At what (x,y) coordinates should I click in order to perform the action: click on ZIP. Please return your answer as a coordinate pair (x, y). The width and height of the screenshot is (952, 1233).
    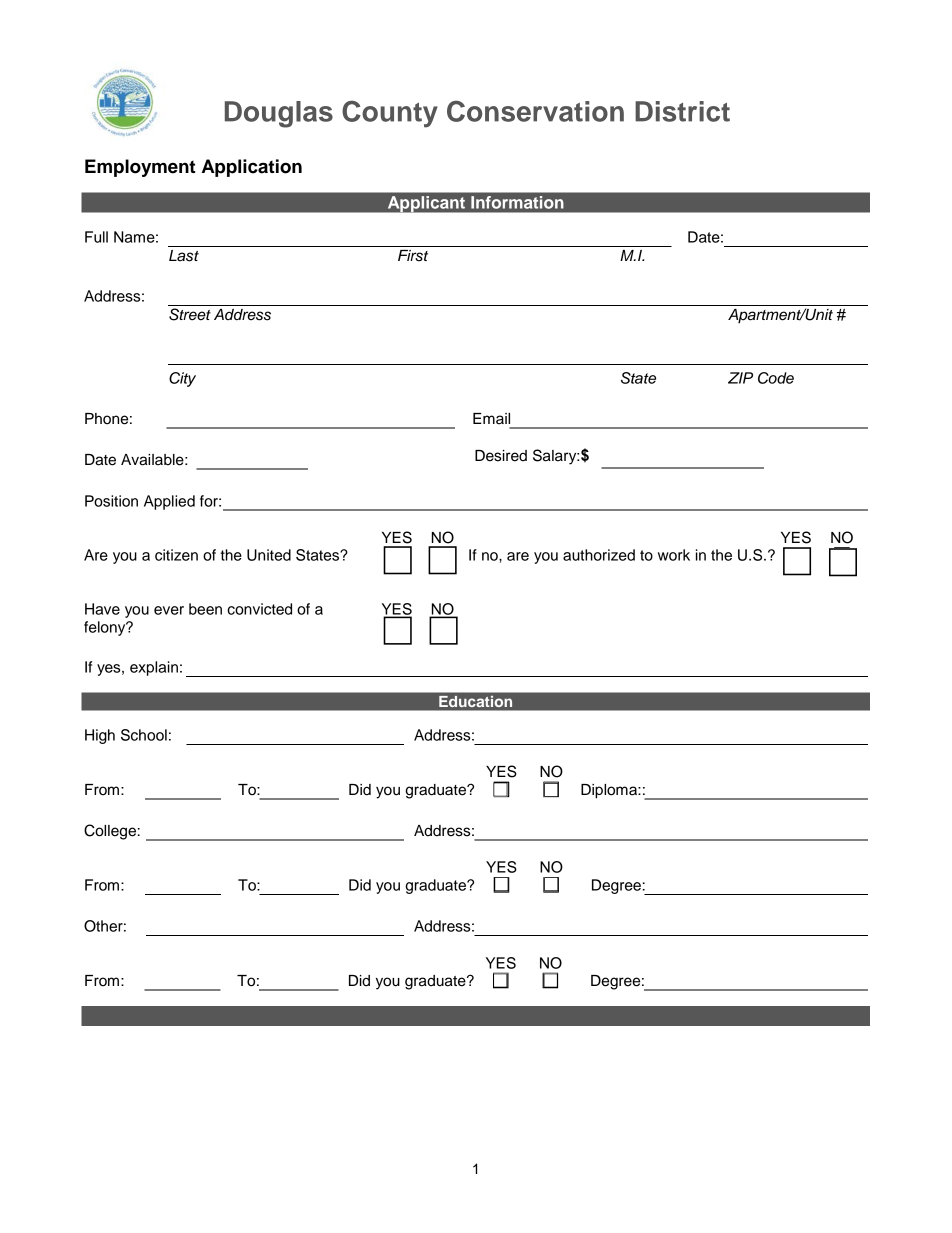
    Looking at the image, I should click on (740, 378).
